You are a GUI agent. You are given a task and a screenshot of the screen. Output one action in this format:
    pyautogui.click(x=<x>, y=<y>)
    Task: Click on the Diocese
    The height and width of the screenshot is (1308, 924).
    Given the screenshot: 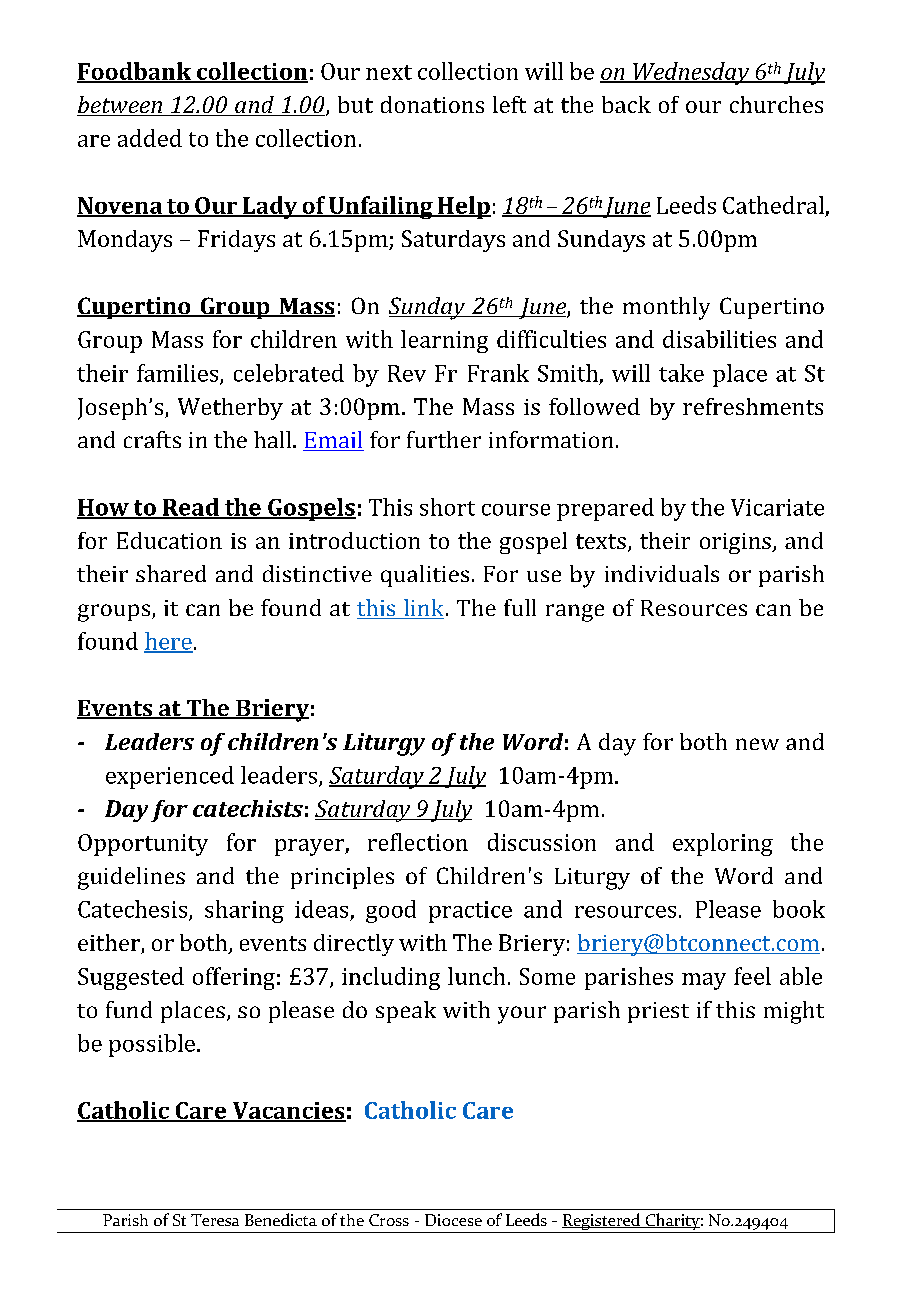 What is the action you would take?
    pyautogui.click(x=453, y=1220)
